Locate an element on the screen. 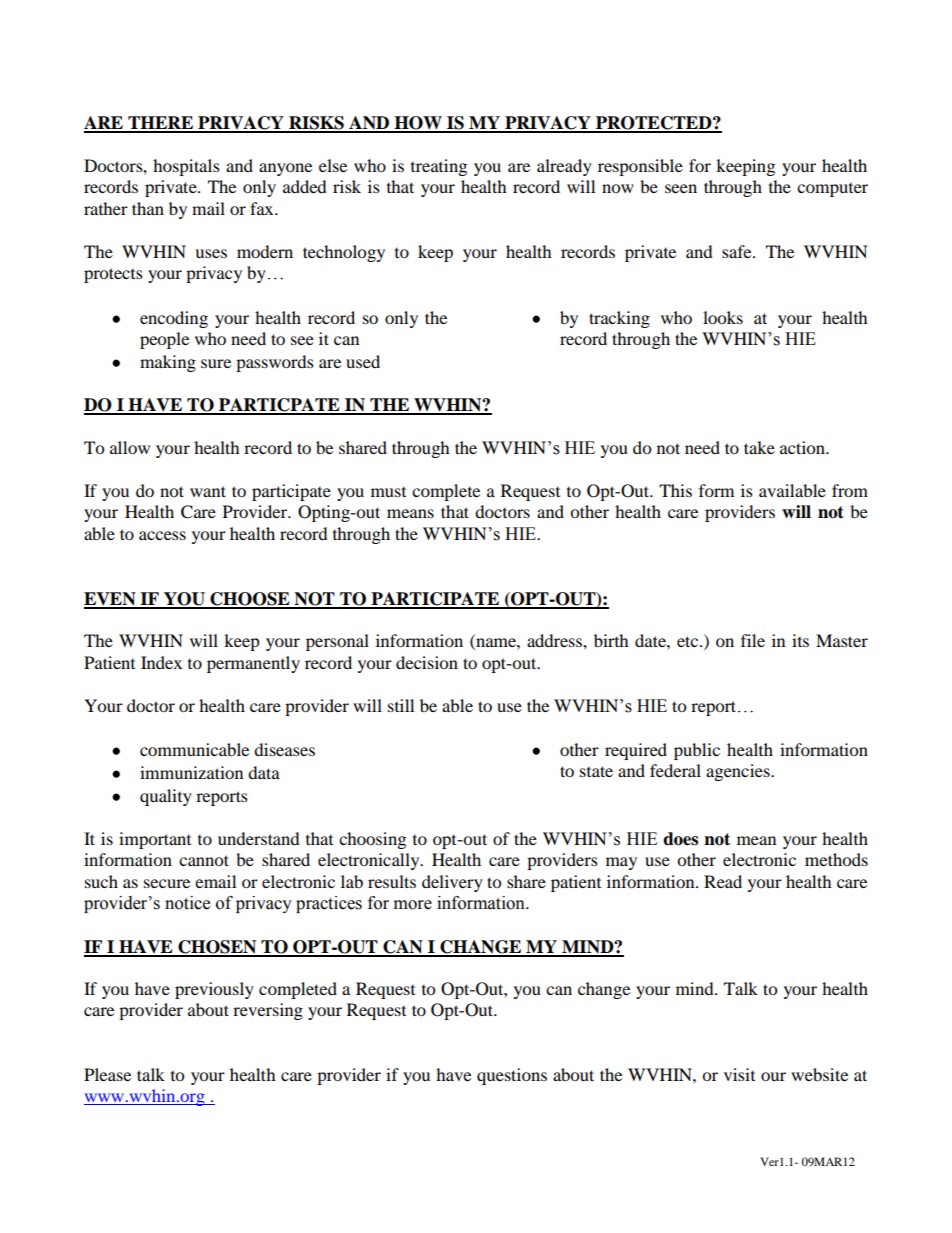 The height and width of the screenshot is (1233, 952). file is located at coordinates (753, 640).
